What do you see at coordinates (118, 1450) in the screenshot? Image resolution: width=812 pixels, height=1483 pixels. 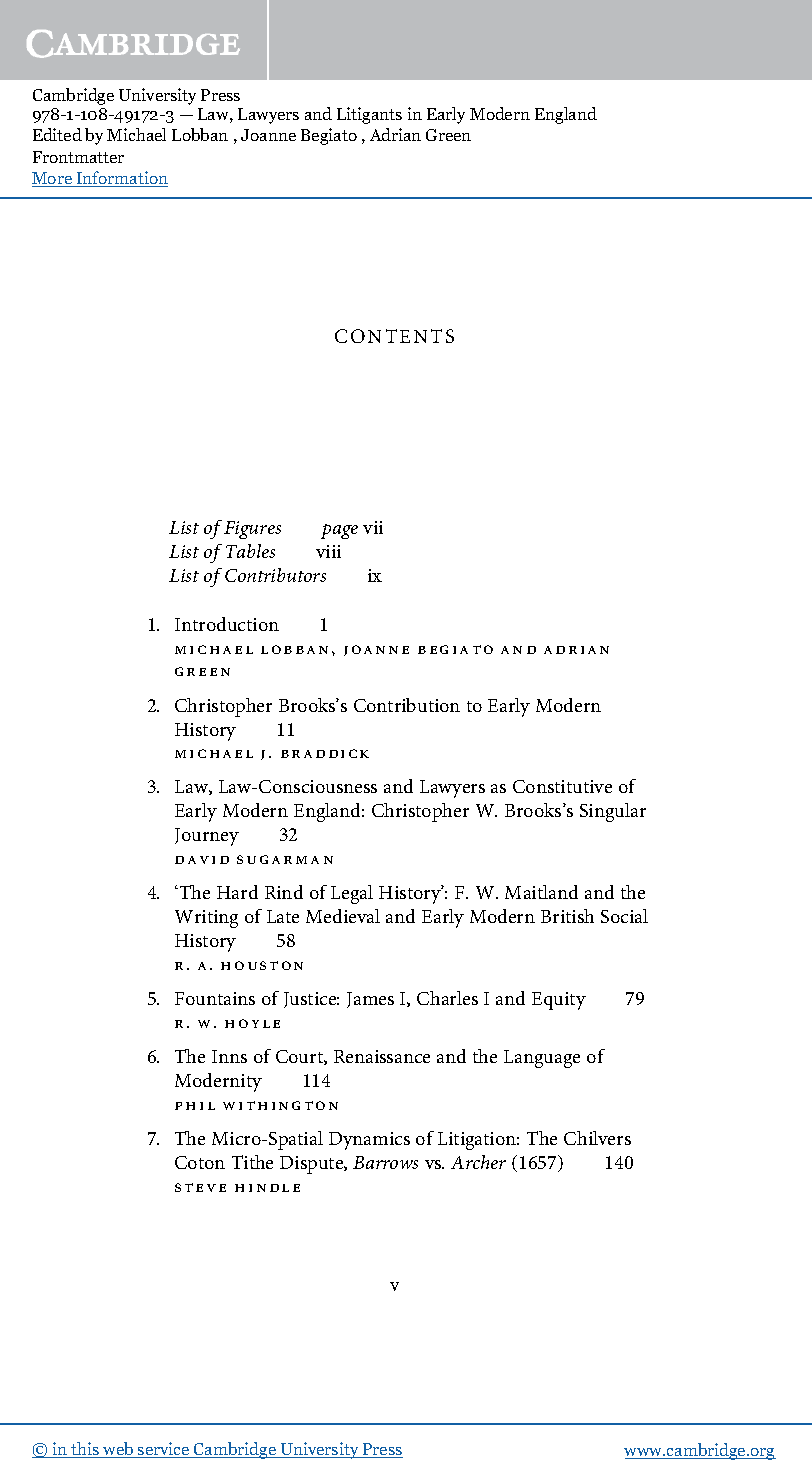 I see `web` at bounding box center [118, 1450].
